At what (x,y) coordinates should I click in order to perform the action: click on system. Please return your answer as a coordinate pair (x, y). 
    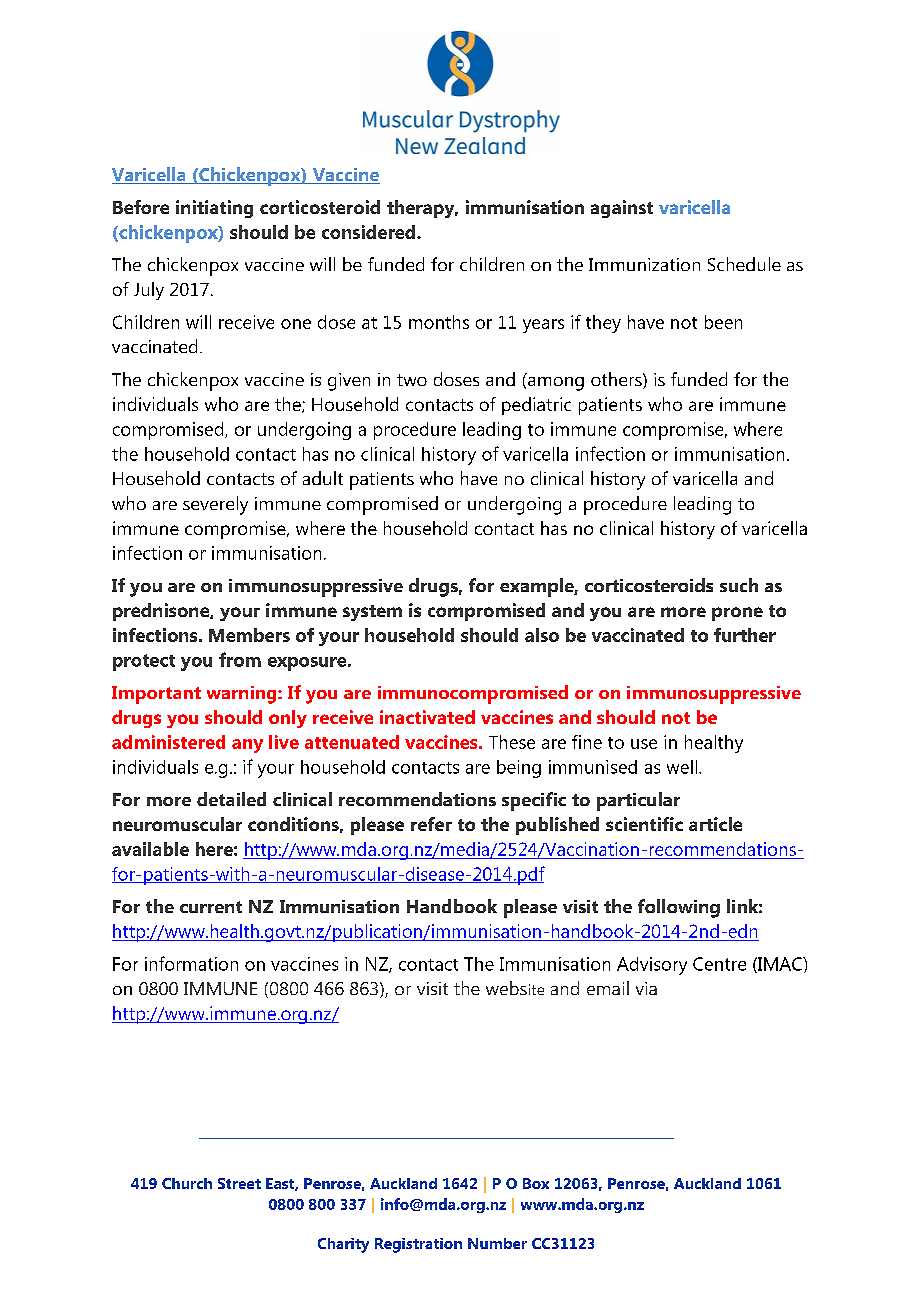
    Looking at the image, I should click on (372, 613).
